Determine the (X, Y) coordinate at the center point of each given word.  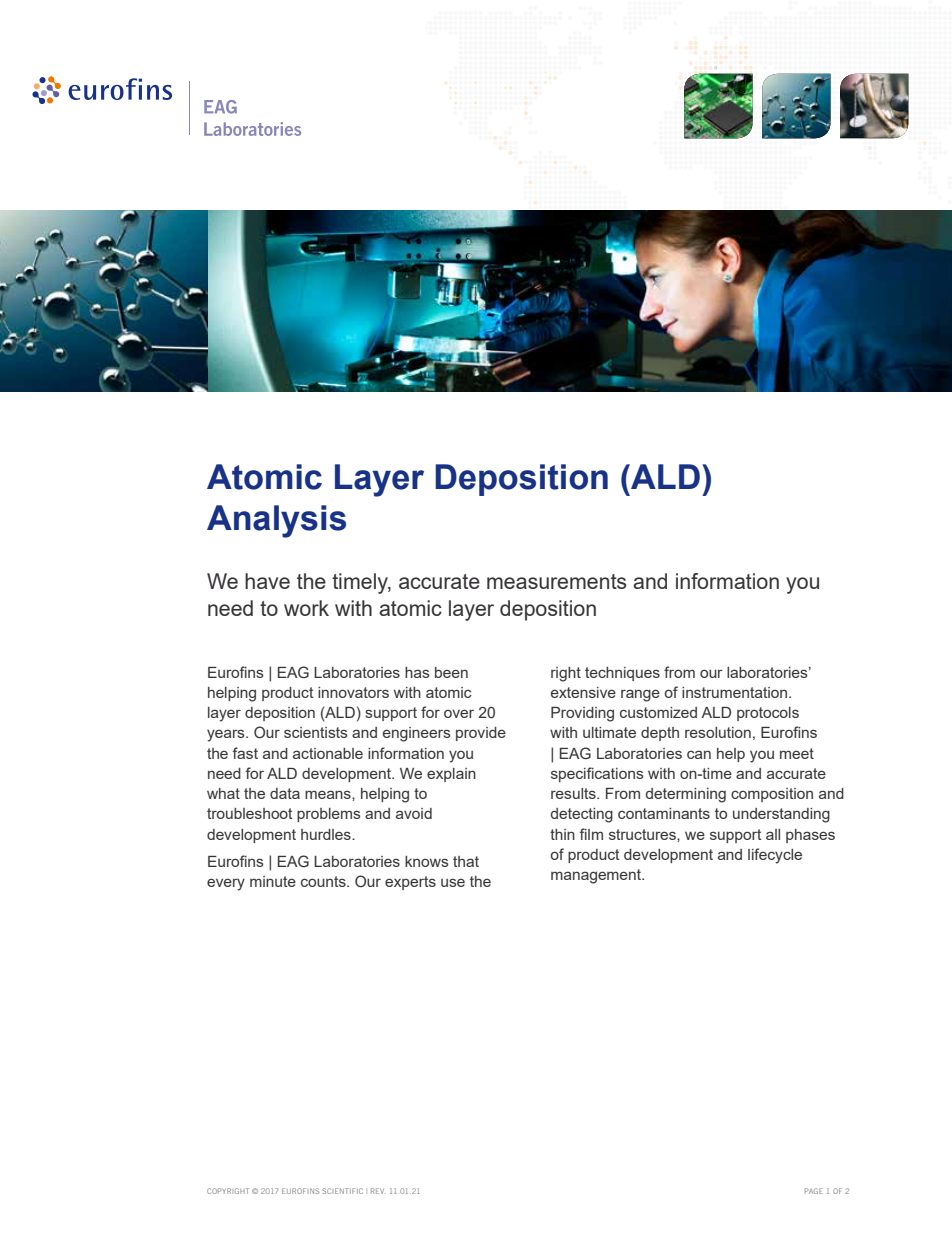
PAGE (814, 1191)
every (226, 884)
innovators (353, 692)
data (285, 793)
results (574, 793)
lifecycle (775, 856)
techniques (622, 674)
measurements (557, 581)
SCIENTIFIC (342, 1191)
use (453, 882)
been (451, 672)
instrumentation (736, 692)
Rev (378, 1191)
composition (772, 795)
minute (273, 881)
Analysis (276, 521)
